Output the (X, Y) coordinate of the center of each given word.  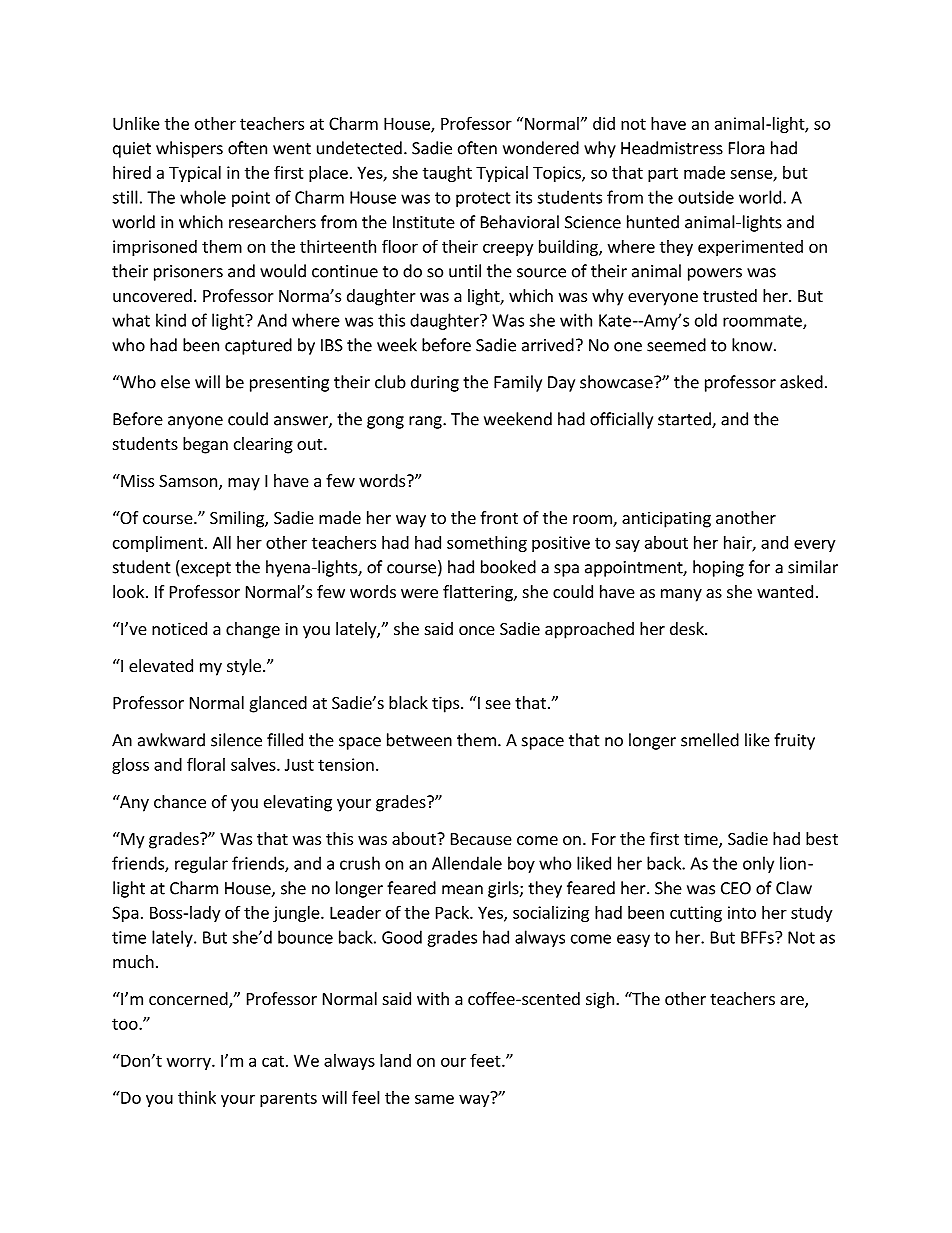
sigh (600, 1000)
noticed (179, 628)
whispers (189, 149)
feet (486, 1060)
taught (447, 174)
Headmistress (672, 148)
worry (190, 1063)
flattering (479, 593)
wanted (785, 591)
